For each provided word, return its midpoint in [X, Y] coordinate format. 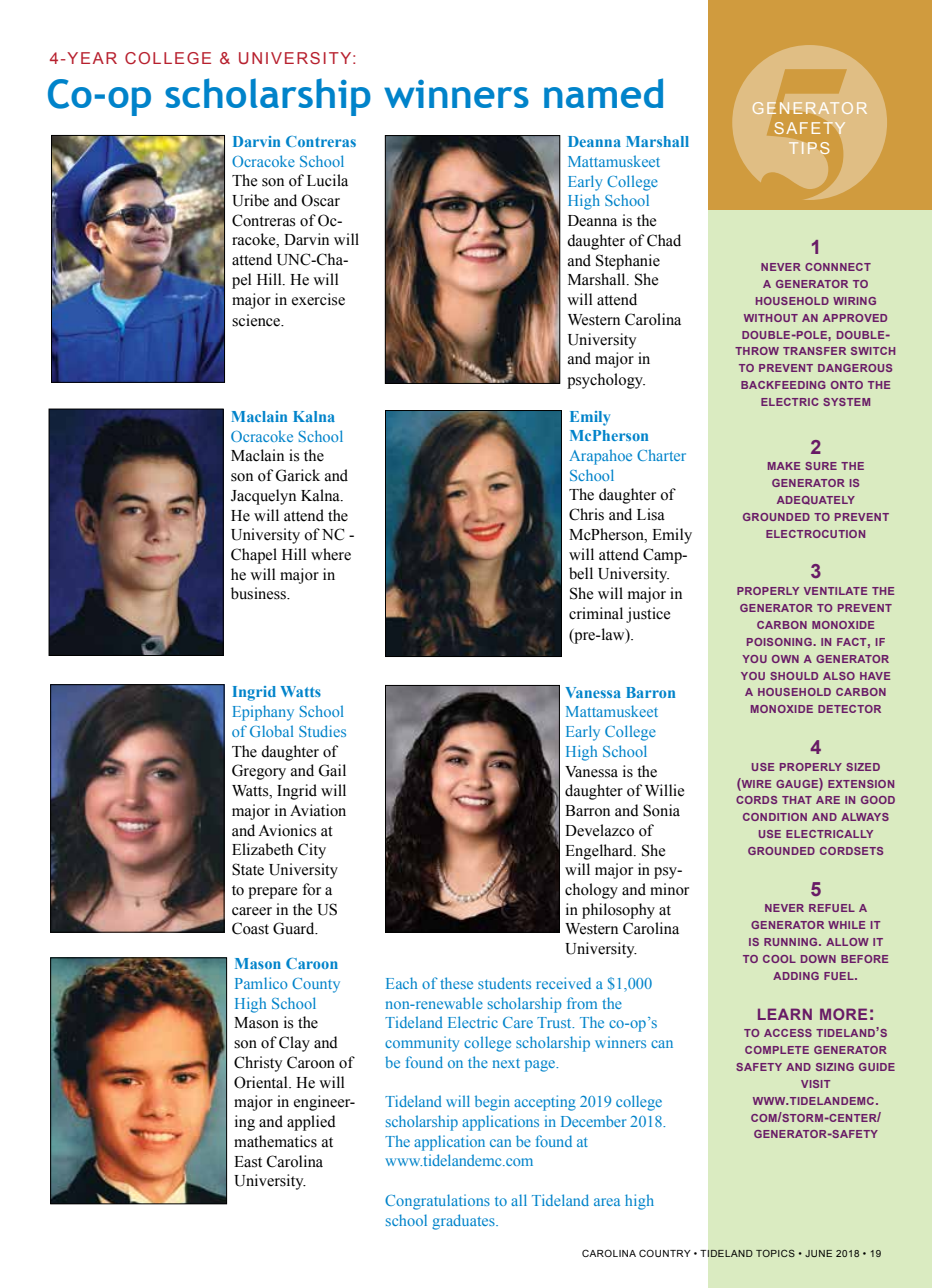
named [603, 93]
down [818, 959]
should [794, 676]
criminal [596, 613]
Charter [661, 455]
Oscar [320, 200]
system [846, 402]
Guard [295, 928]
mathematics [275, 1141]
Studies [322, 731]
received [563, 983]
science [257, 320]
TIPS [809, 148]
